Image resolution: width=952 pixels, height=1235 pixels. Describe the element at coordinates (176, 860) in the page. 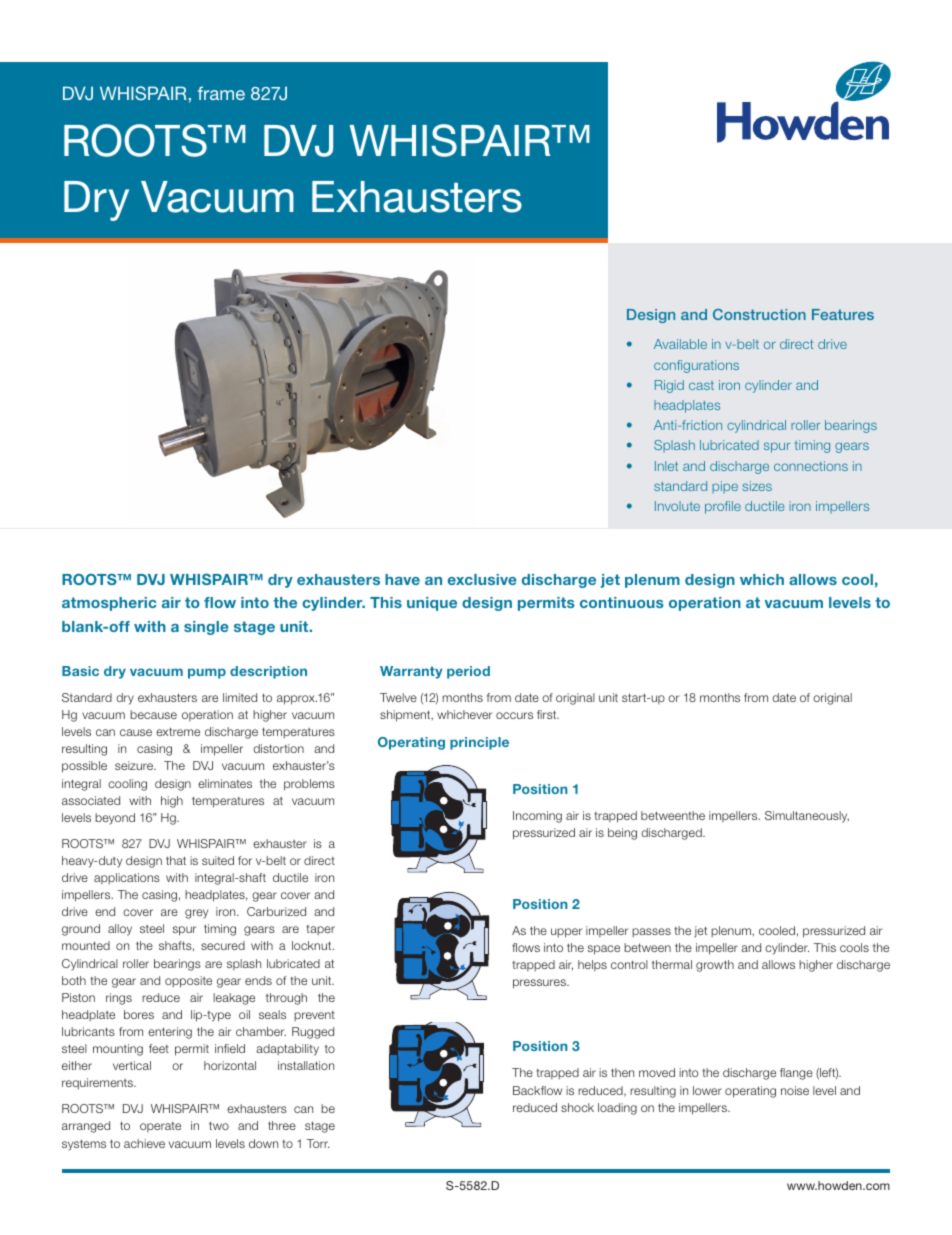

I see `that` at that location.
